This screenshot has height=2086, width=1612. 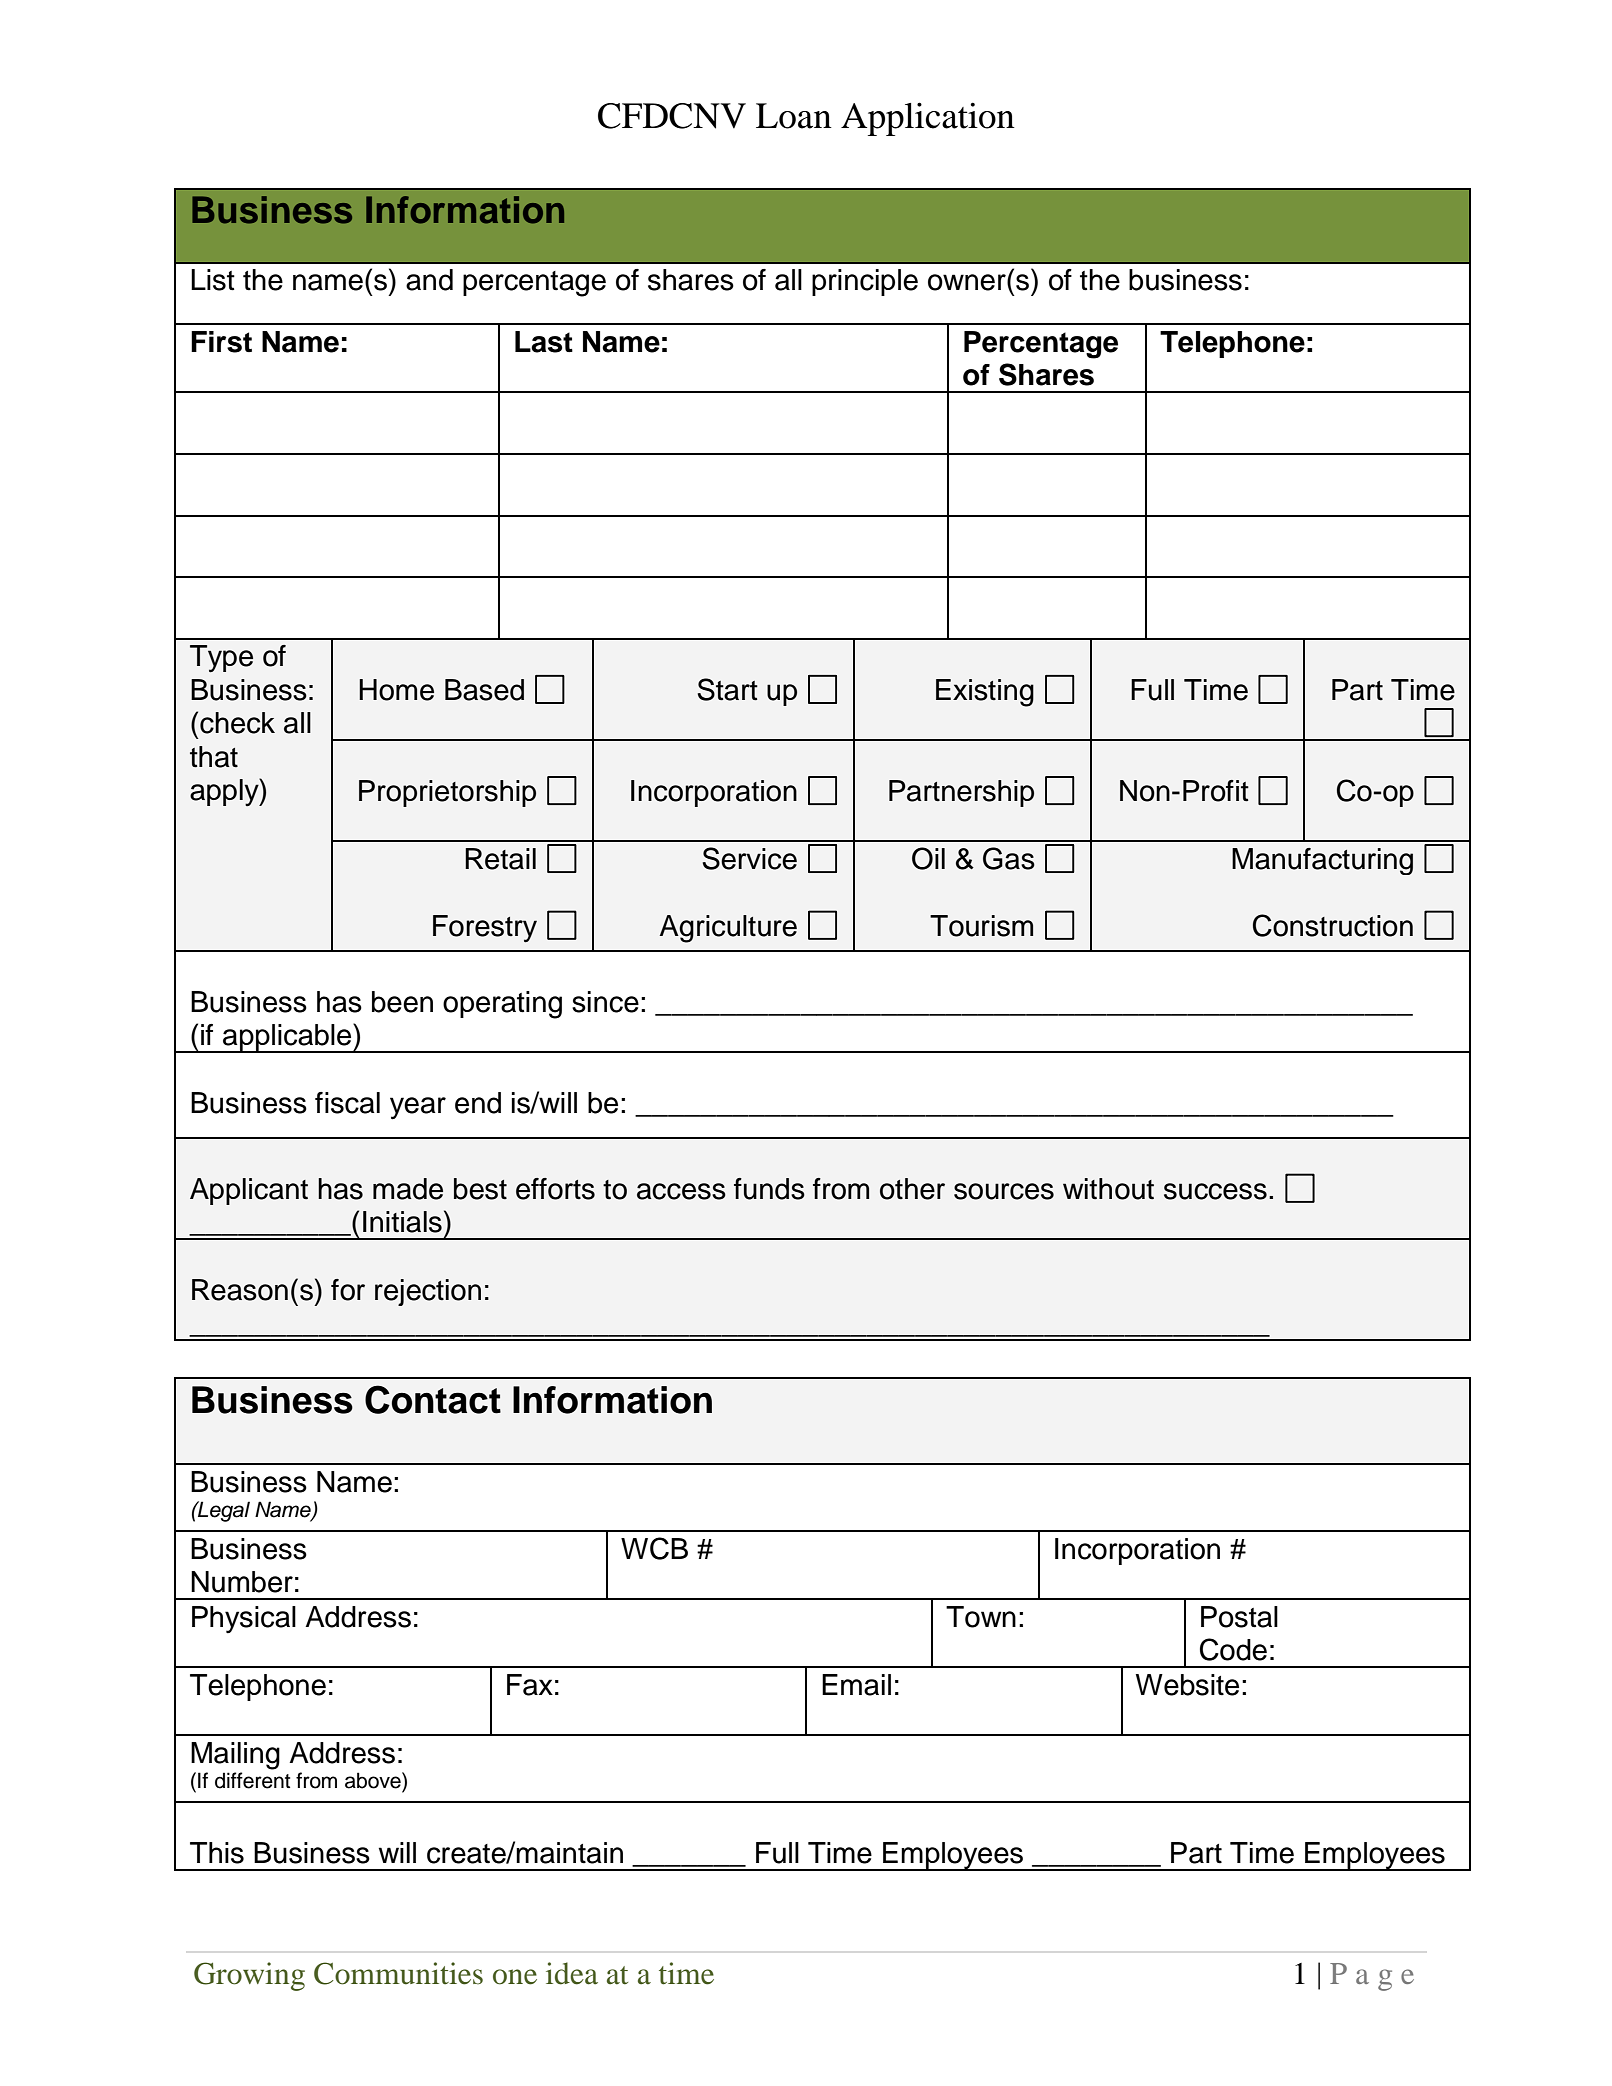 I want to click on and, so click(x=429, y=280).
